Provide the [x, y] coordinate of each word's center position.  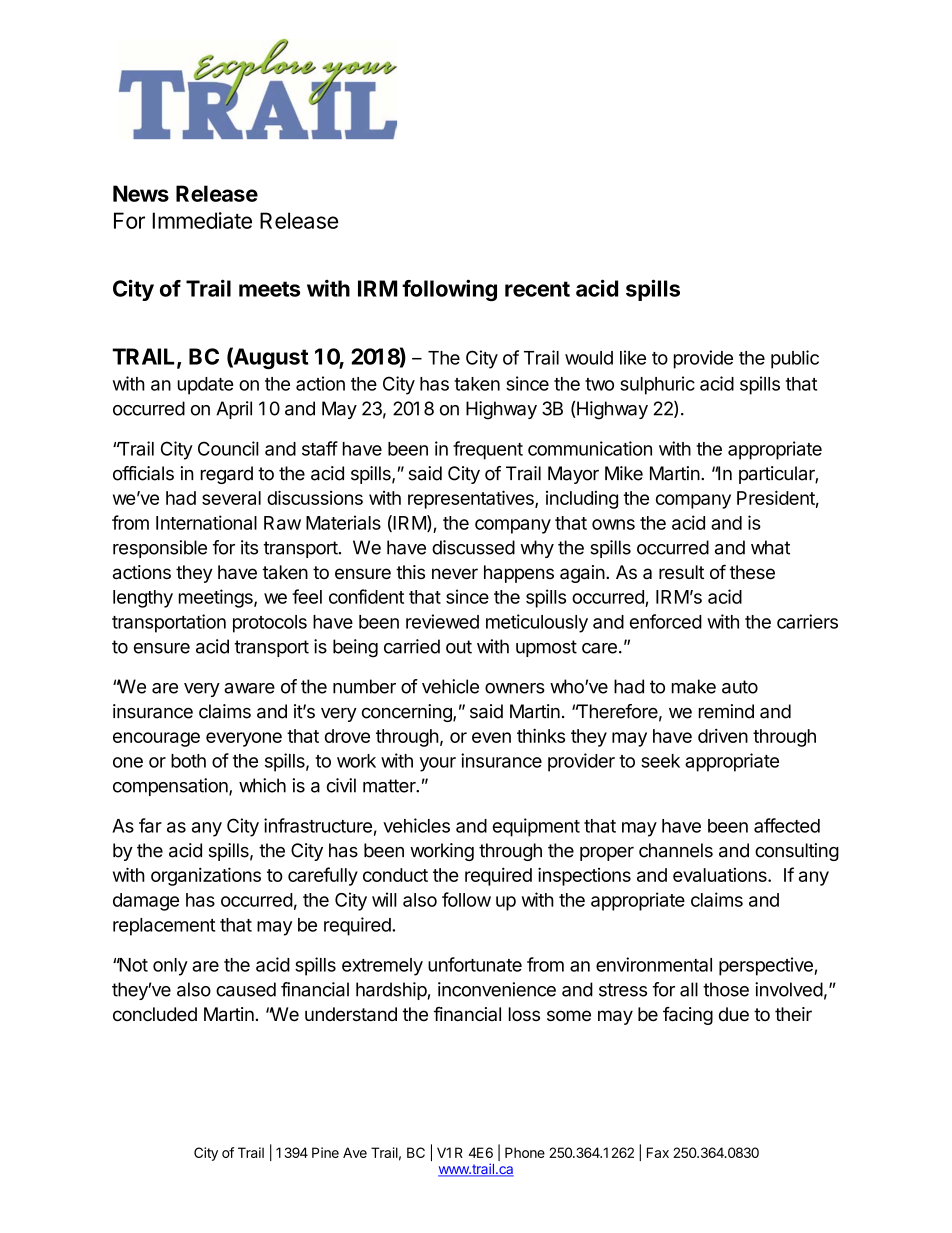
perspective [767, 966]
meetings [217, 598]
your [438, 764]
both [188, 761]
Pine [325, 1152]
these [752, 572]
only [170, 967]
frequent [488, 450]
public [795, 359]
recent [537, 289]
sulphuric [657, 385]
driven [723, 735]
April [234, 410]
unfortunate [475, 964]
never [455, 574]
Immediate [202, 220]
